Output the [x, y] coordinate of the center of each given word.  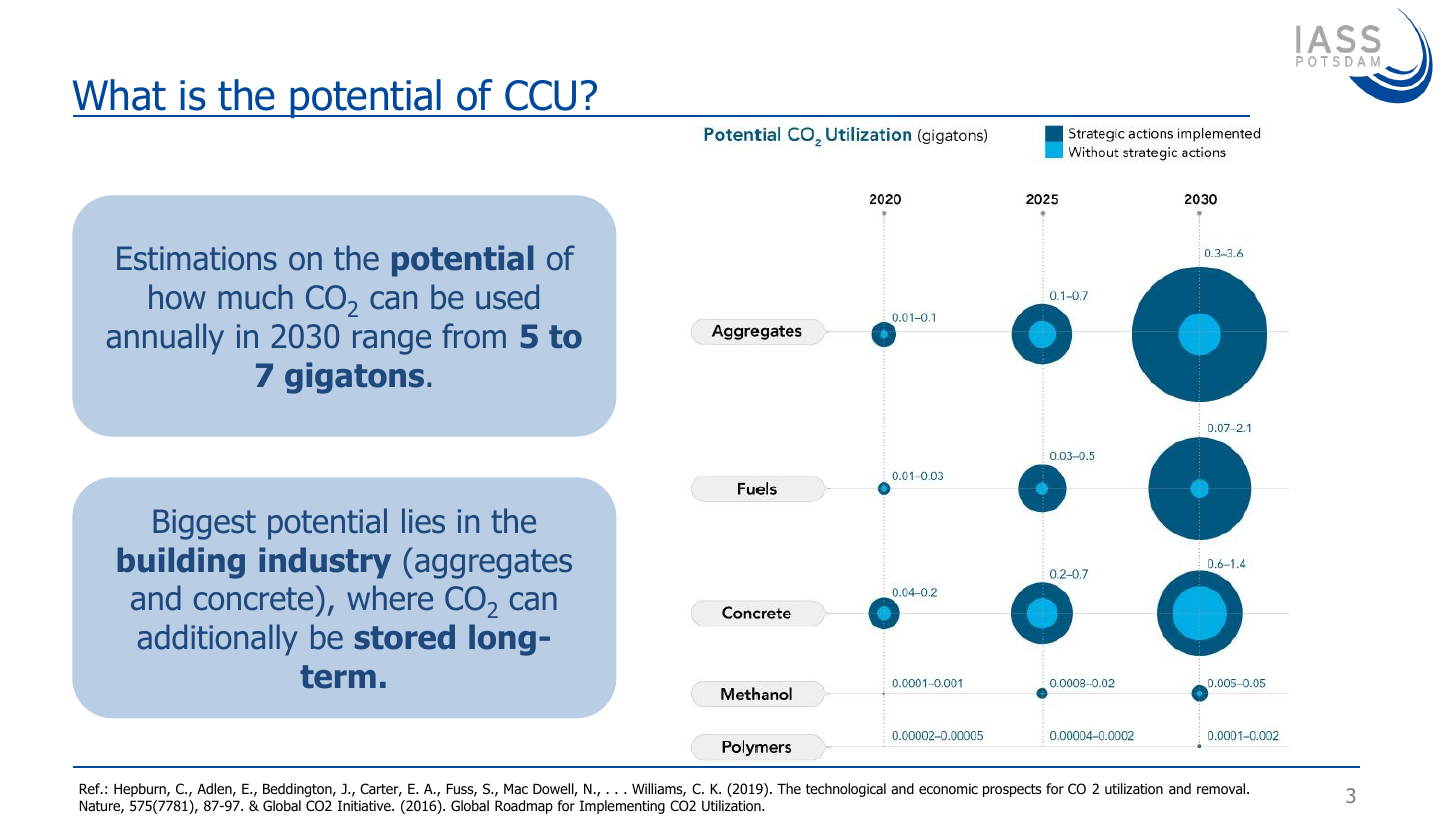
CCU [540, 95]
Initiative [365, 805]
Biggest [204, 524]
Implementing [622, 807]
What [119, 95]
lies [423, 521]
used [507, 297]
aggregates [493, 564]
